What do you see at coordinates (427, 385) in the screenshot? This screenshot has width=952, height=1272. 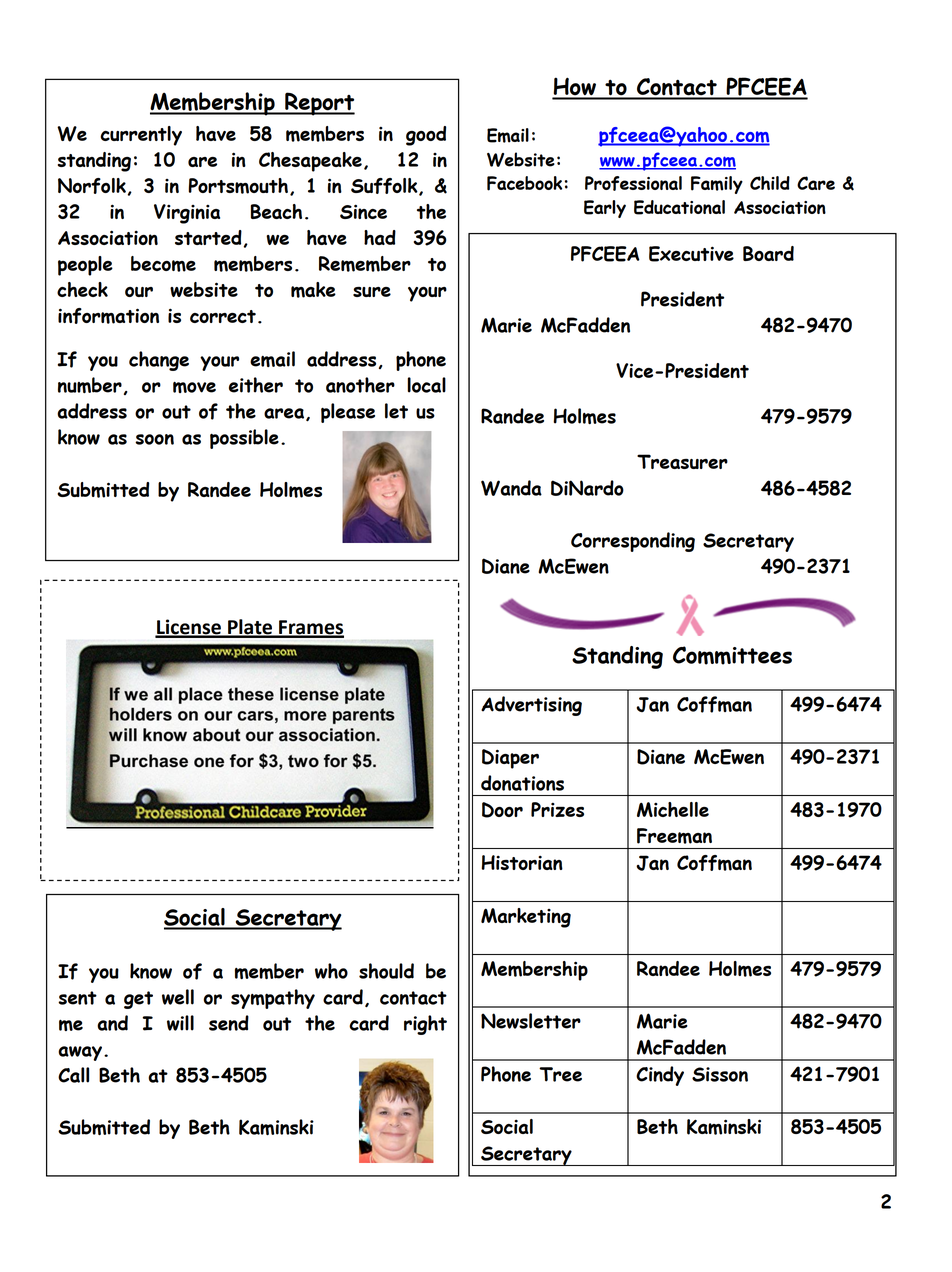 I see `local` at bounding box center [427, 385].
